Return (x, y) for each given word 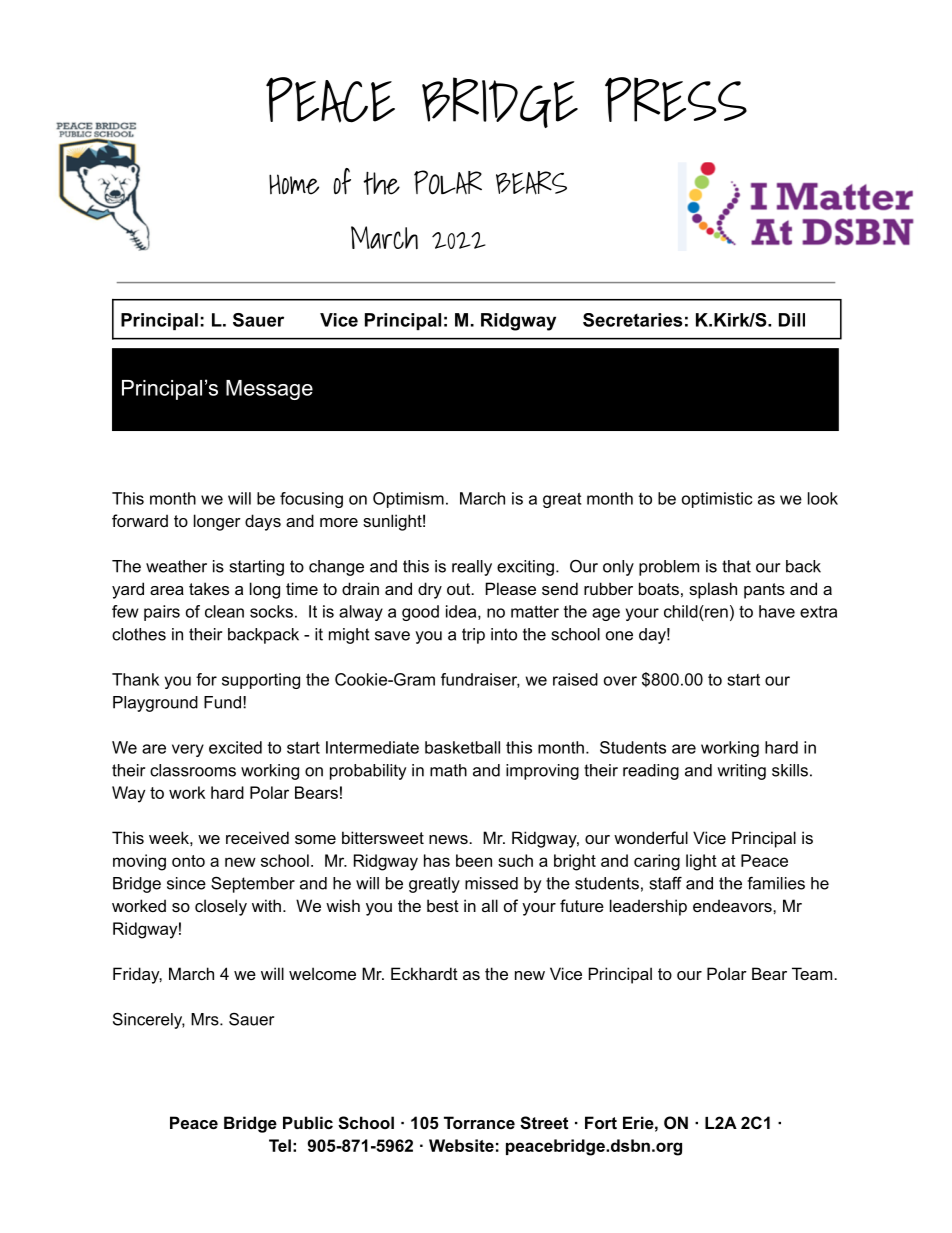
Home (294, 184)
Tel (280, 1145)
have (777, 611)
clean (224, 611)
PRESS (676, 99)
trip (473, 636)
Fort (601, 1122)
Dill (792, 320)
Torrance (479, 1122)
